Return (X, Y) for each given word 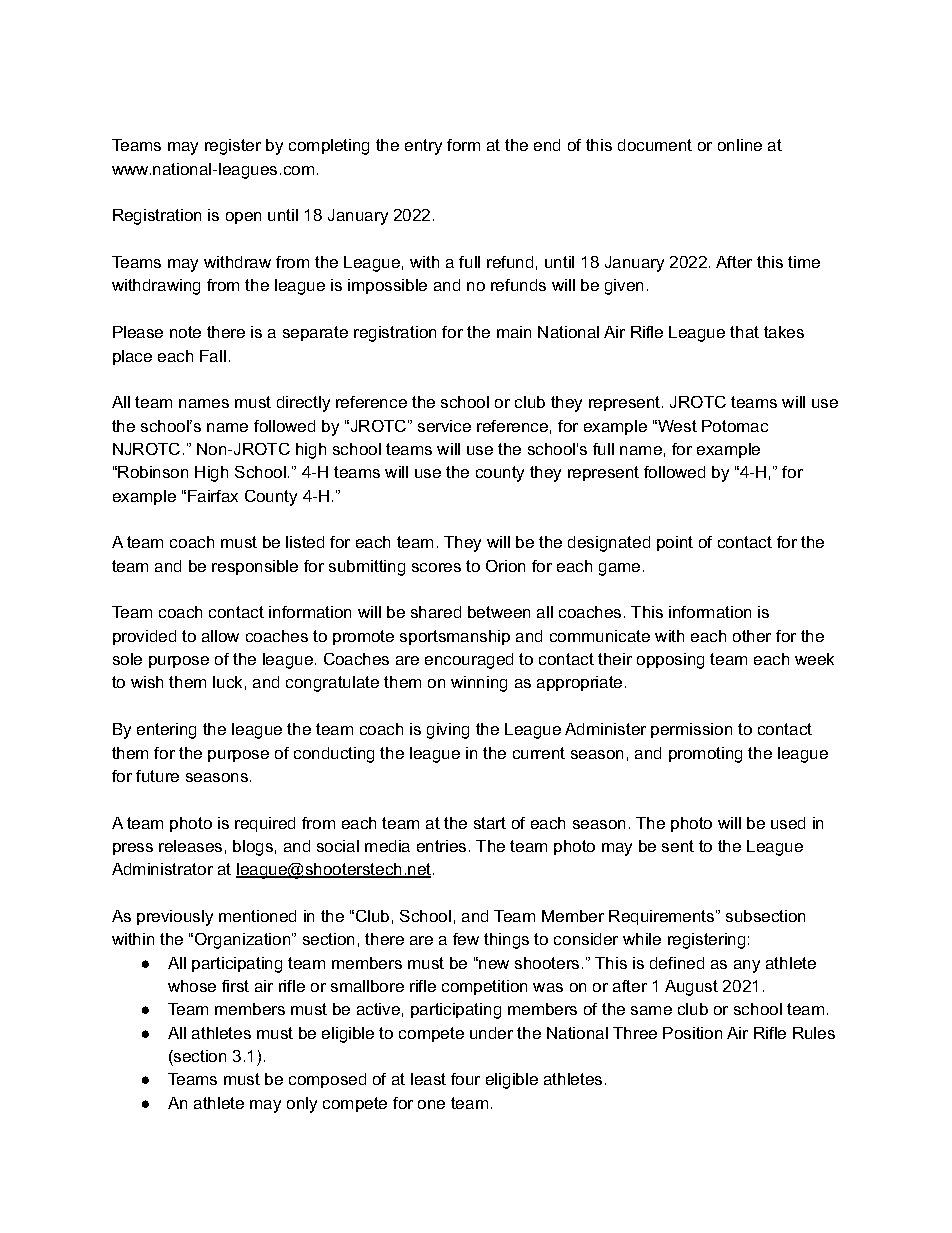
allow (220, 636)
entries (441, 846)
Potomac (735, 426)
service (444, 426)
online (740, 145)
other (752, 636)
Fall (213, 356)
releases (190, 846)
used (788, 823)
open (243, 218)
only (302, 1105)
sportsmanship (455, 637)
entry (423, 147)
